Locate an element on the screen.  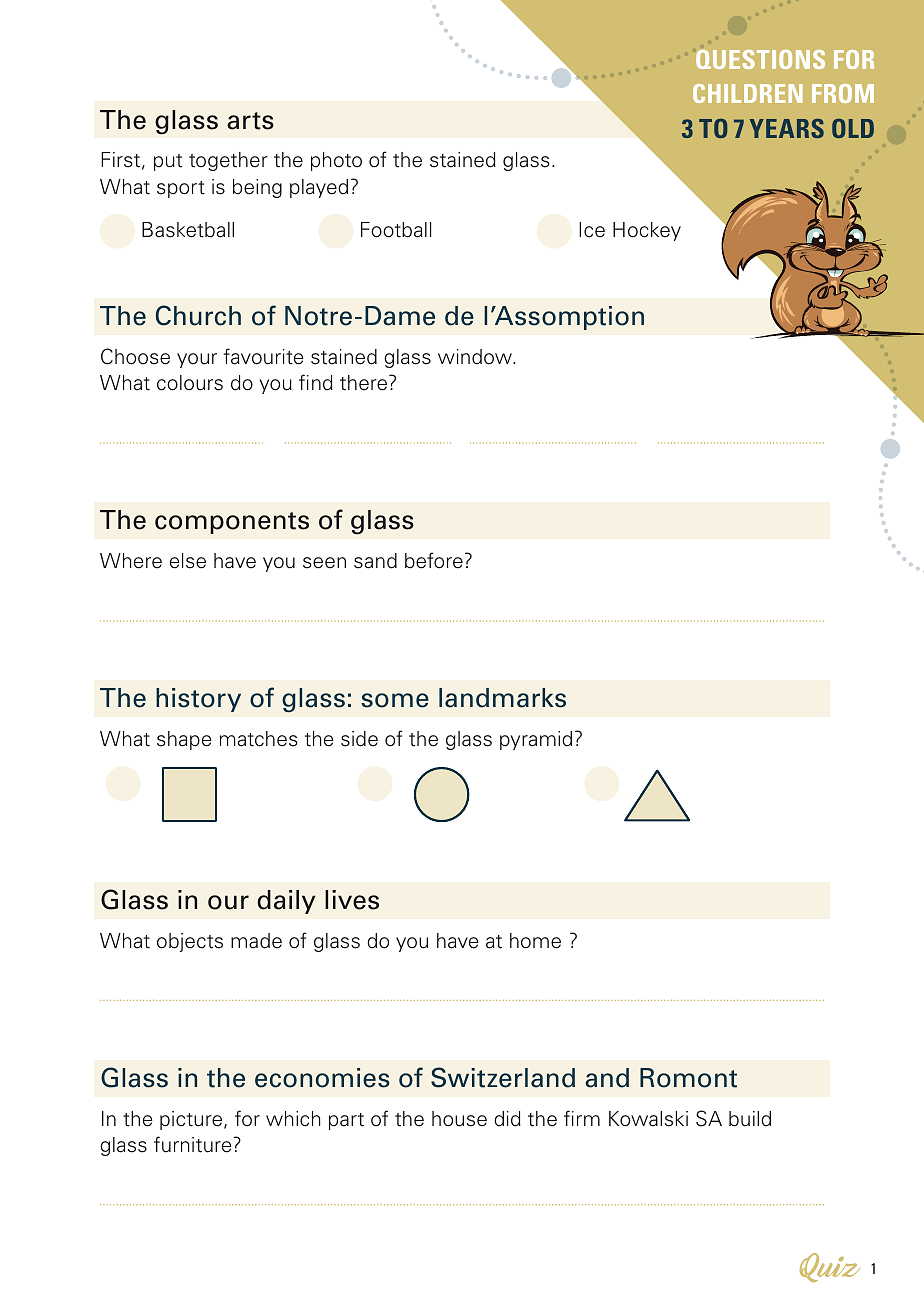
landmarks is located at coordinates (502, 698).
